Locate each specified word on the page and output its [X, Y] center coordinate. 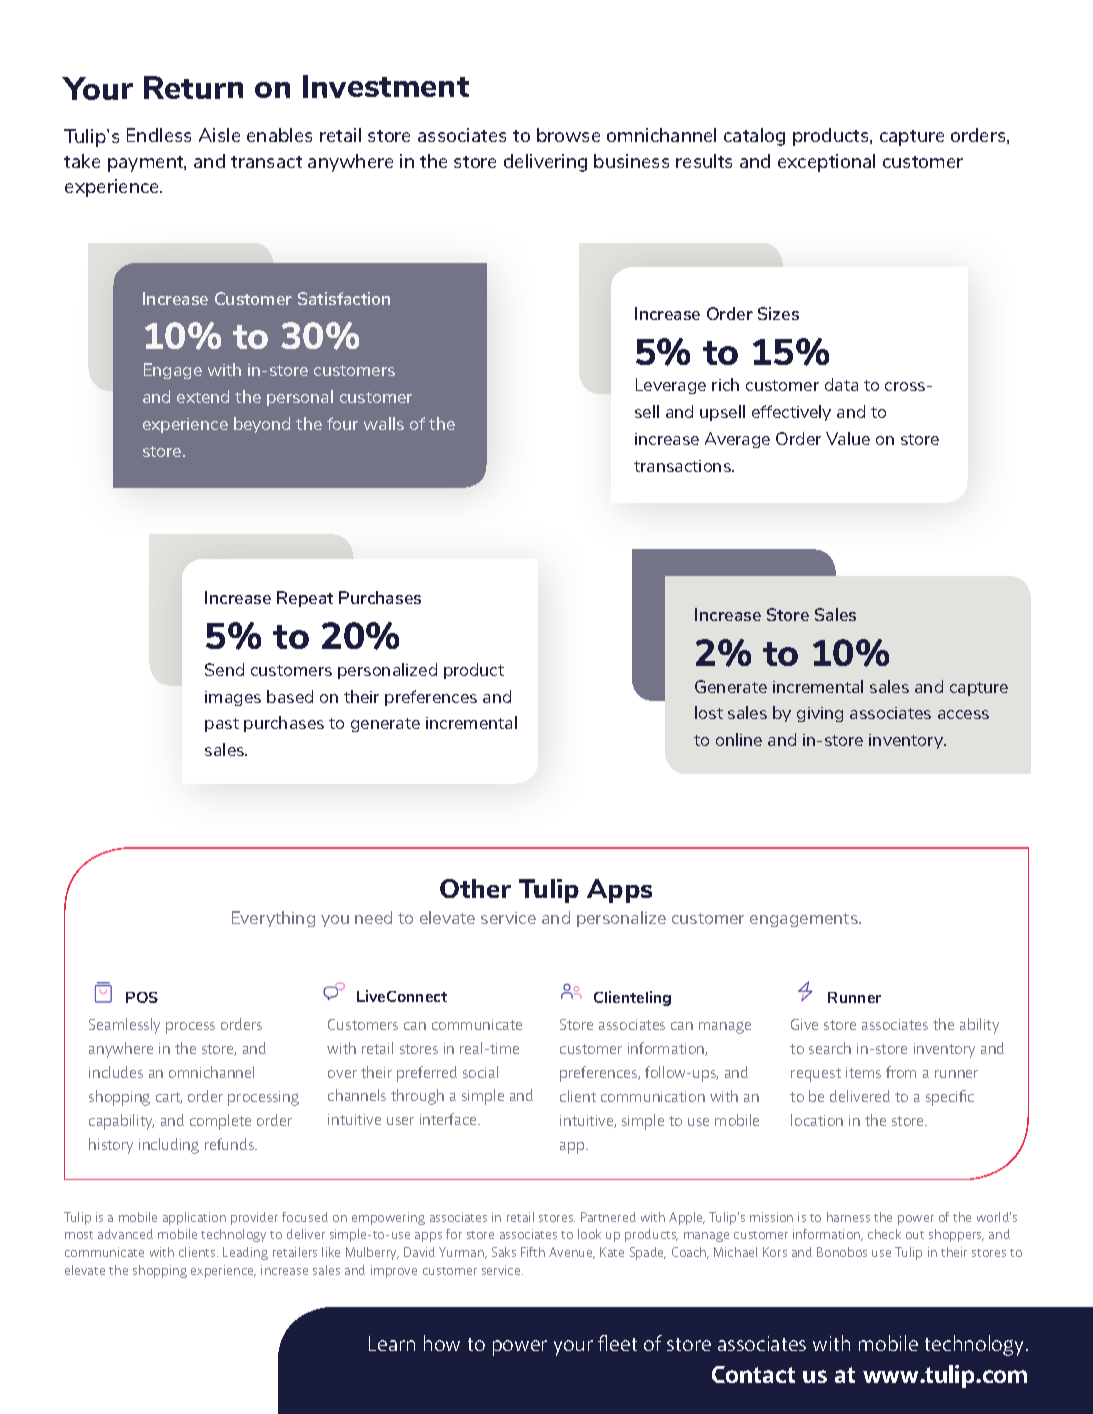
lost [709, 712]
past [222, 725]
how [442, 1343]
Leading [245, 1253]
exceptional [826, 163]
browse [568, 135]
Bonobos [842, 1252]
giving [820, 714]
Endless [159, 135]
